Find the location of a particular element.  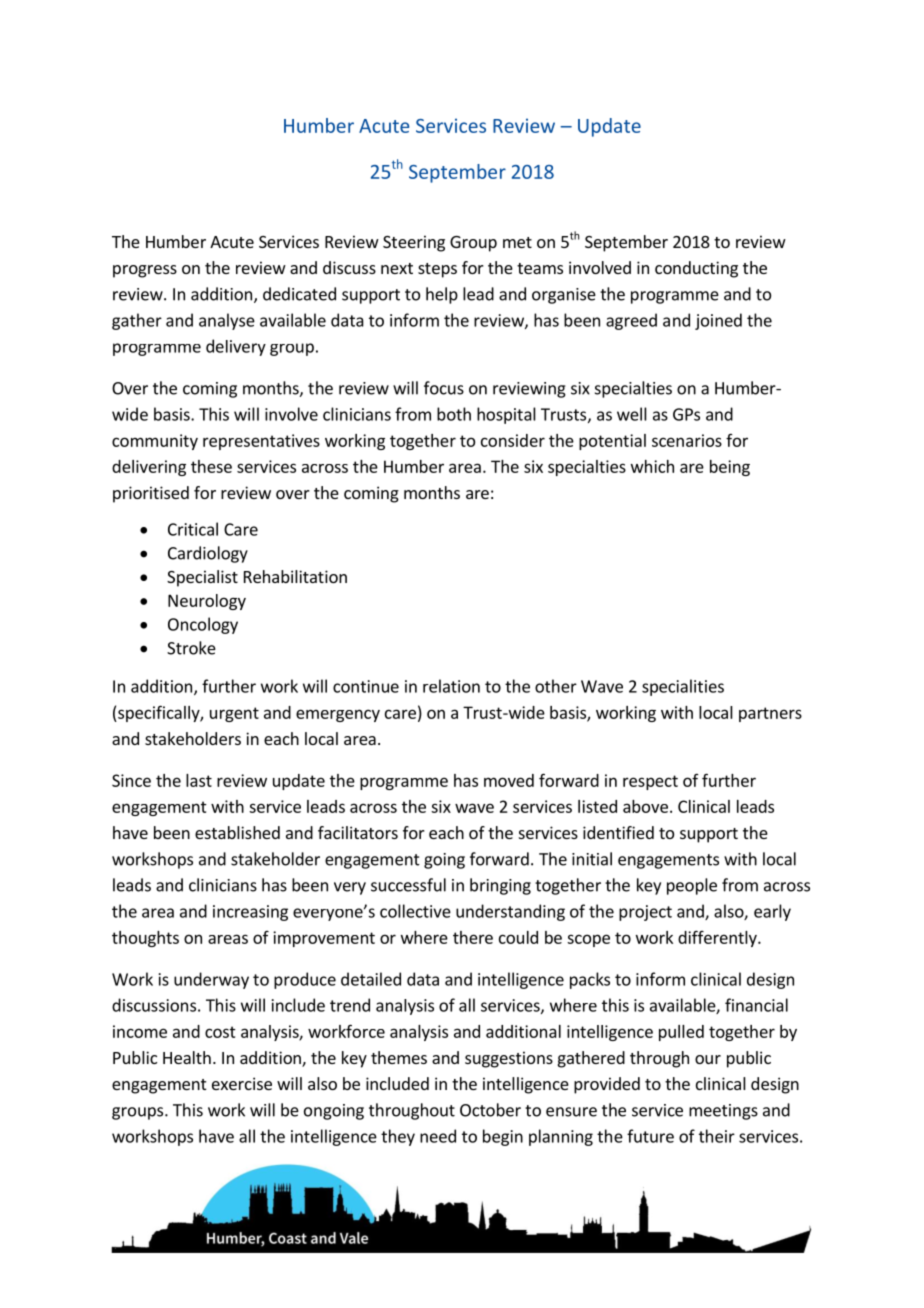

relation is located at coordinates (451, 686).
